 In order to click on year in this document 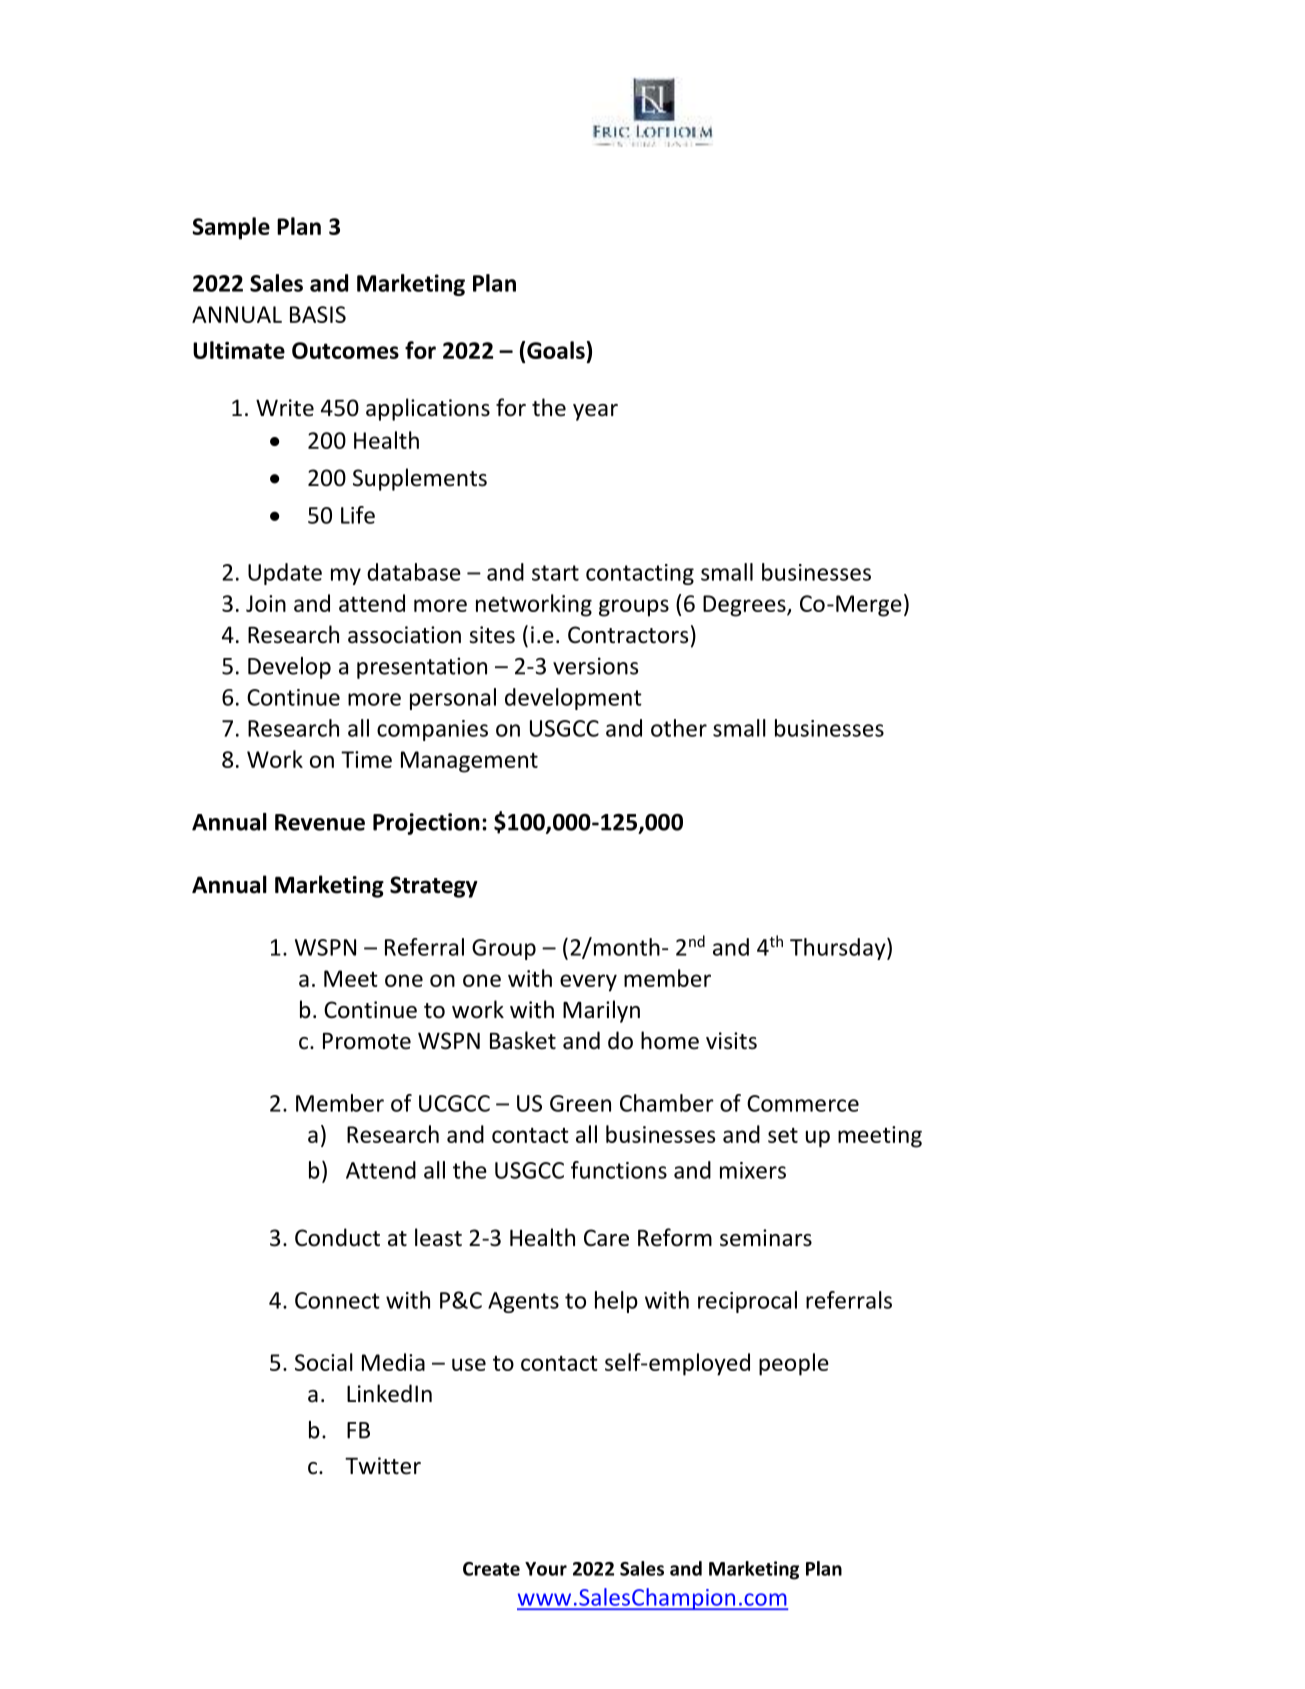, I will do `click(595, 412)`.
